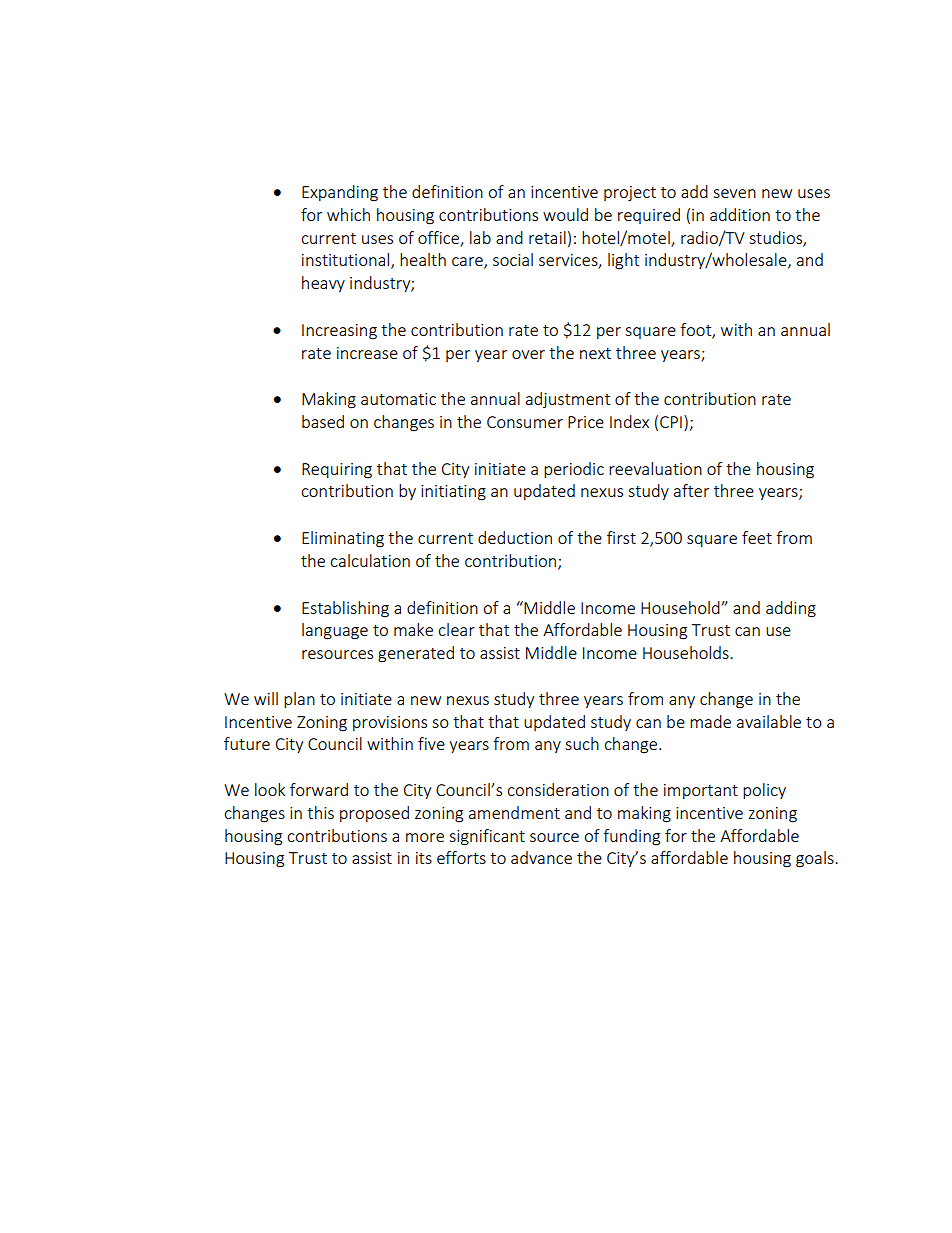 This image has height=1233, width=952. I want to click on advance, so click(541, 857).
